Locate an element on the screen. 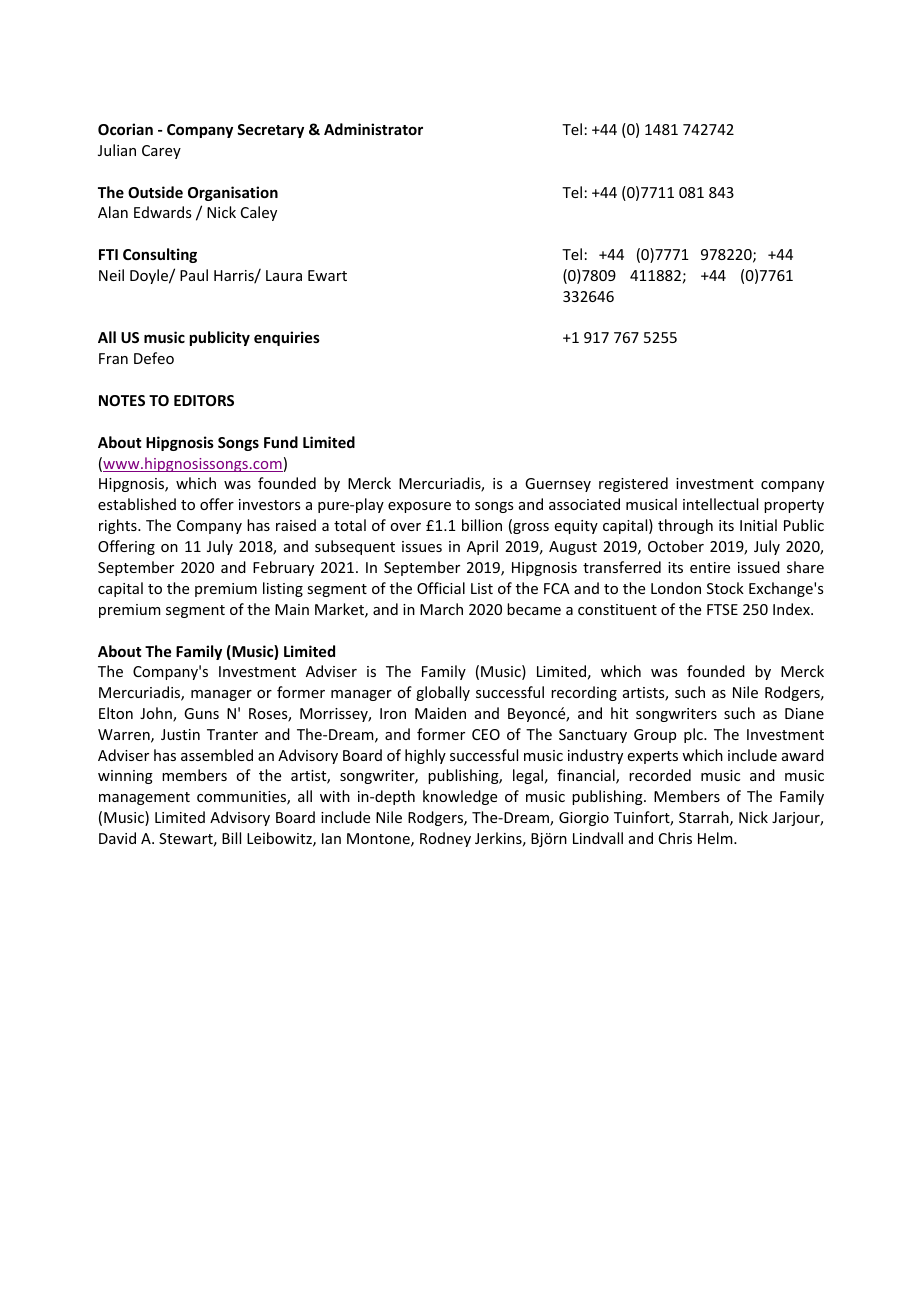 This screenshot has width=924, height=1308. Secretary is located at coordinates (270, 131).
